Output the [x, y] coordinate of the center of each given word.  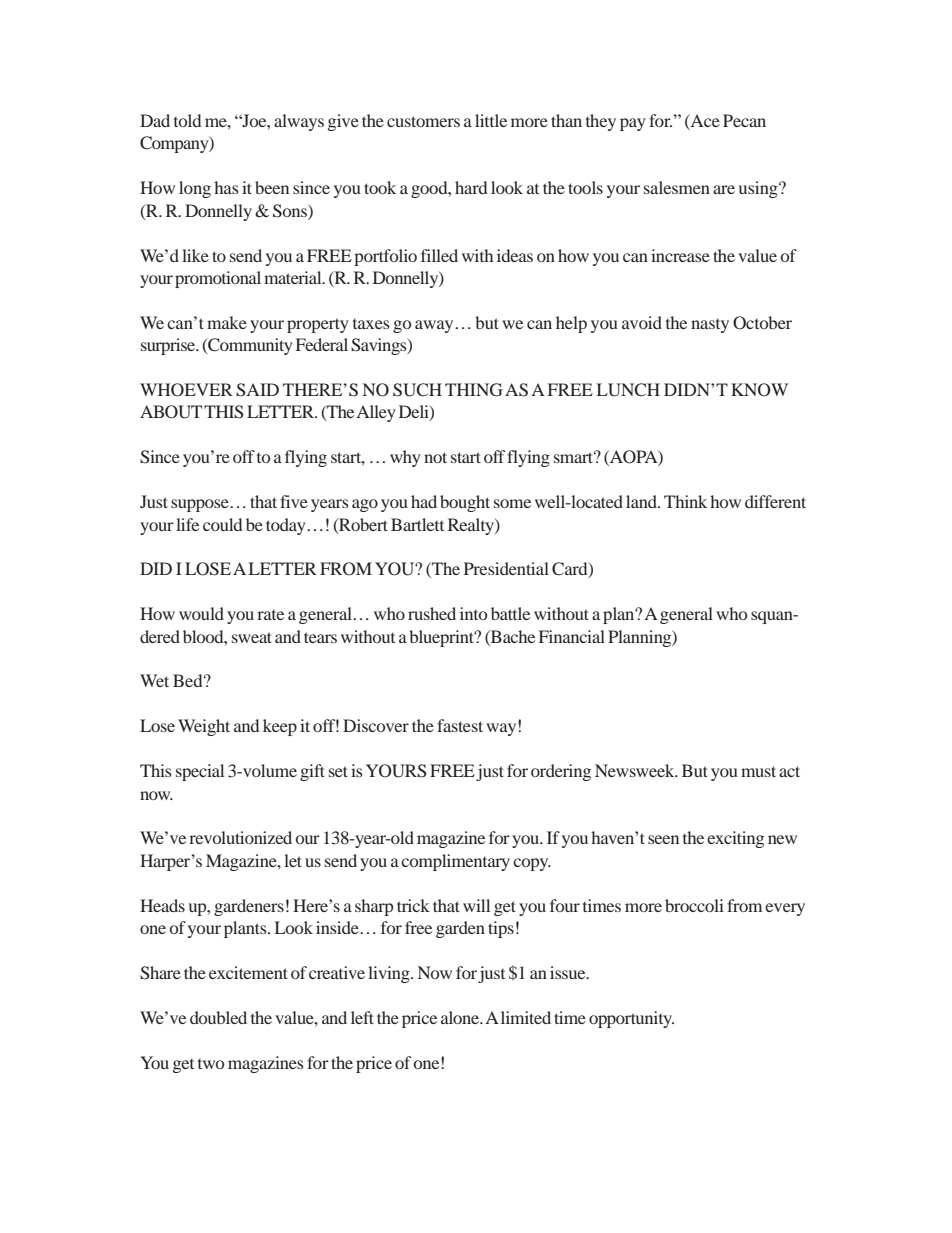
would [201, 613]
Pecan [744, 120]
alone [461, 1017]
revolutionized [240, 837]
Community [249, 346]
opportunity [631, 1019]
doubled [218, 1017]
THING [474, 390]
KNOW [759, 390]
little [491, 120]
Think [685, 501]
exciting [735, 839]
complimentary [455, 862]
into [473, 613]
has [226, 187]
